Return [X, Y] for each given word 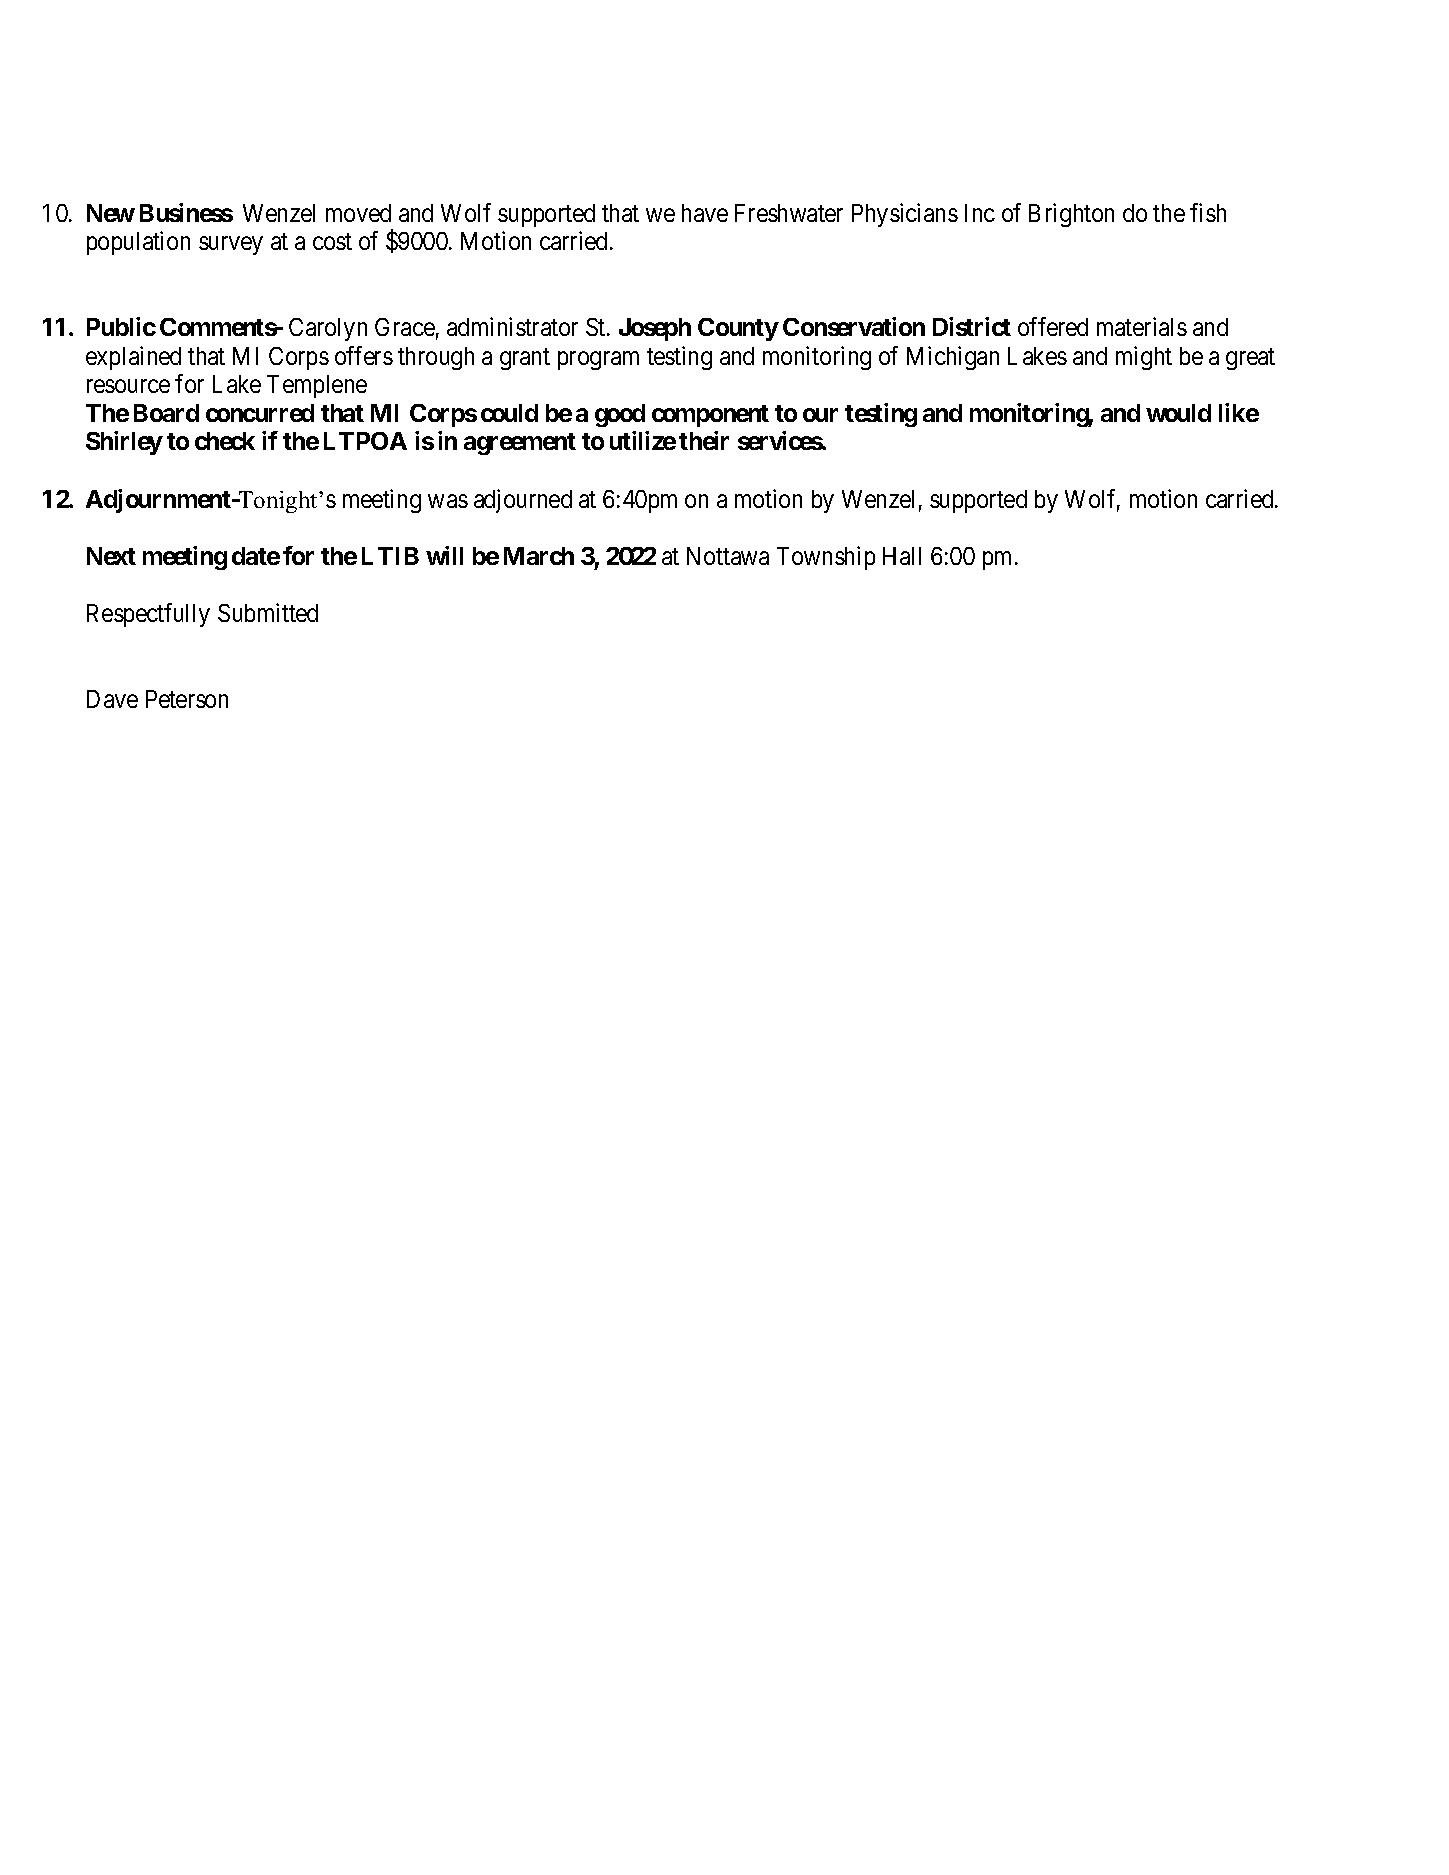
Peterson [187, 699]
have [705, 213]
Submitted [268, 612]
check [225, 441]
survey [231, 246]
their [704, 440]
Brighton [1071, 215]
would [1178, 413]
